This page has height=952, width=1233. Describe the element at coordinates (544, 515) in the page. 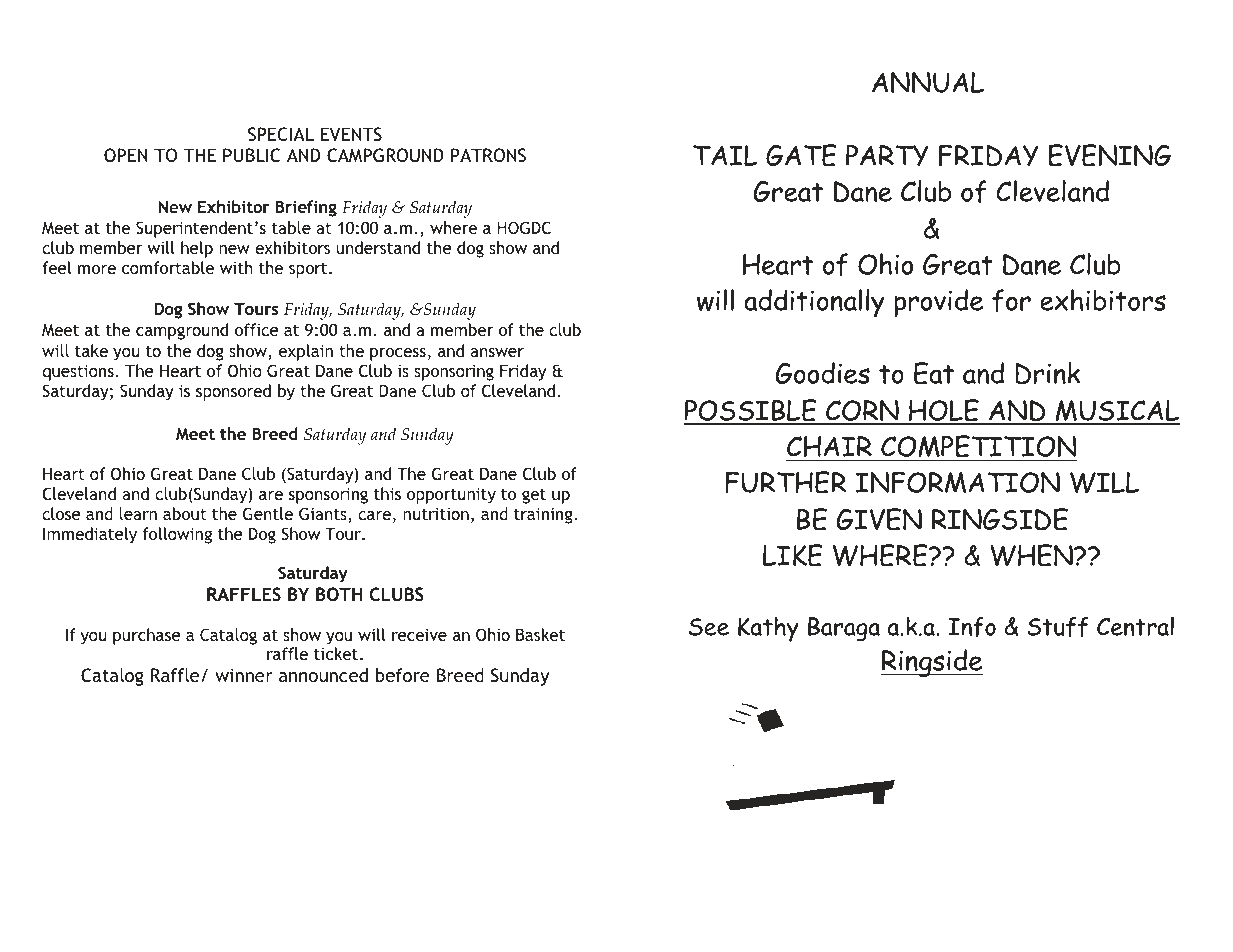

I see `training` at that location.
